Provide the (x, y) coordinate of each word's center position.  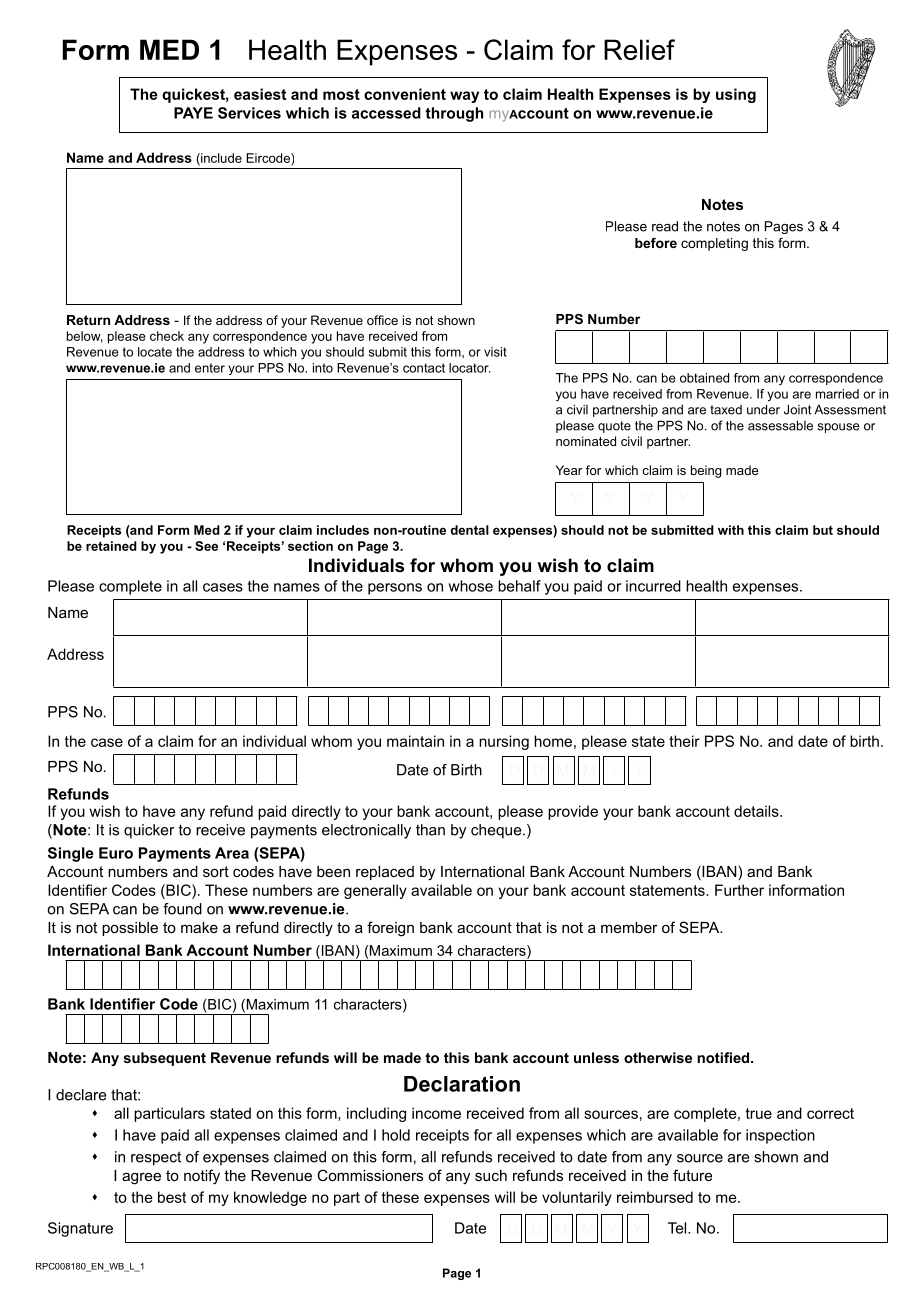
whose (470, 586)
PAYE (193, 113)
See (206, 546)
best (172, 1197)
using (736, 95)
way (464, 97)
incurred (653, 586)
